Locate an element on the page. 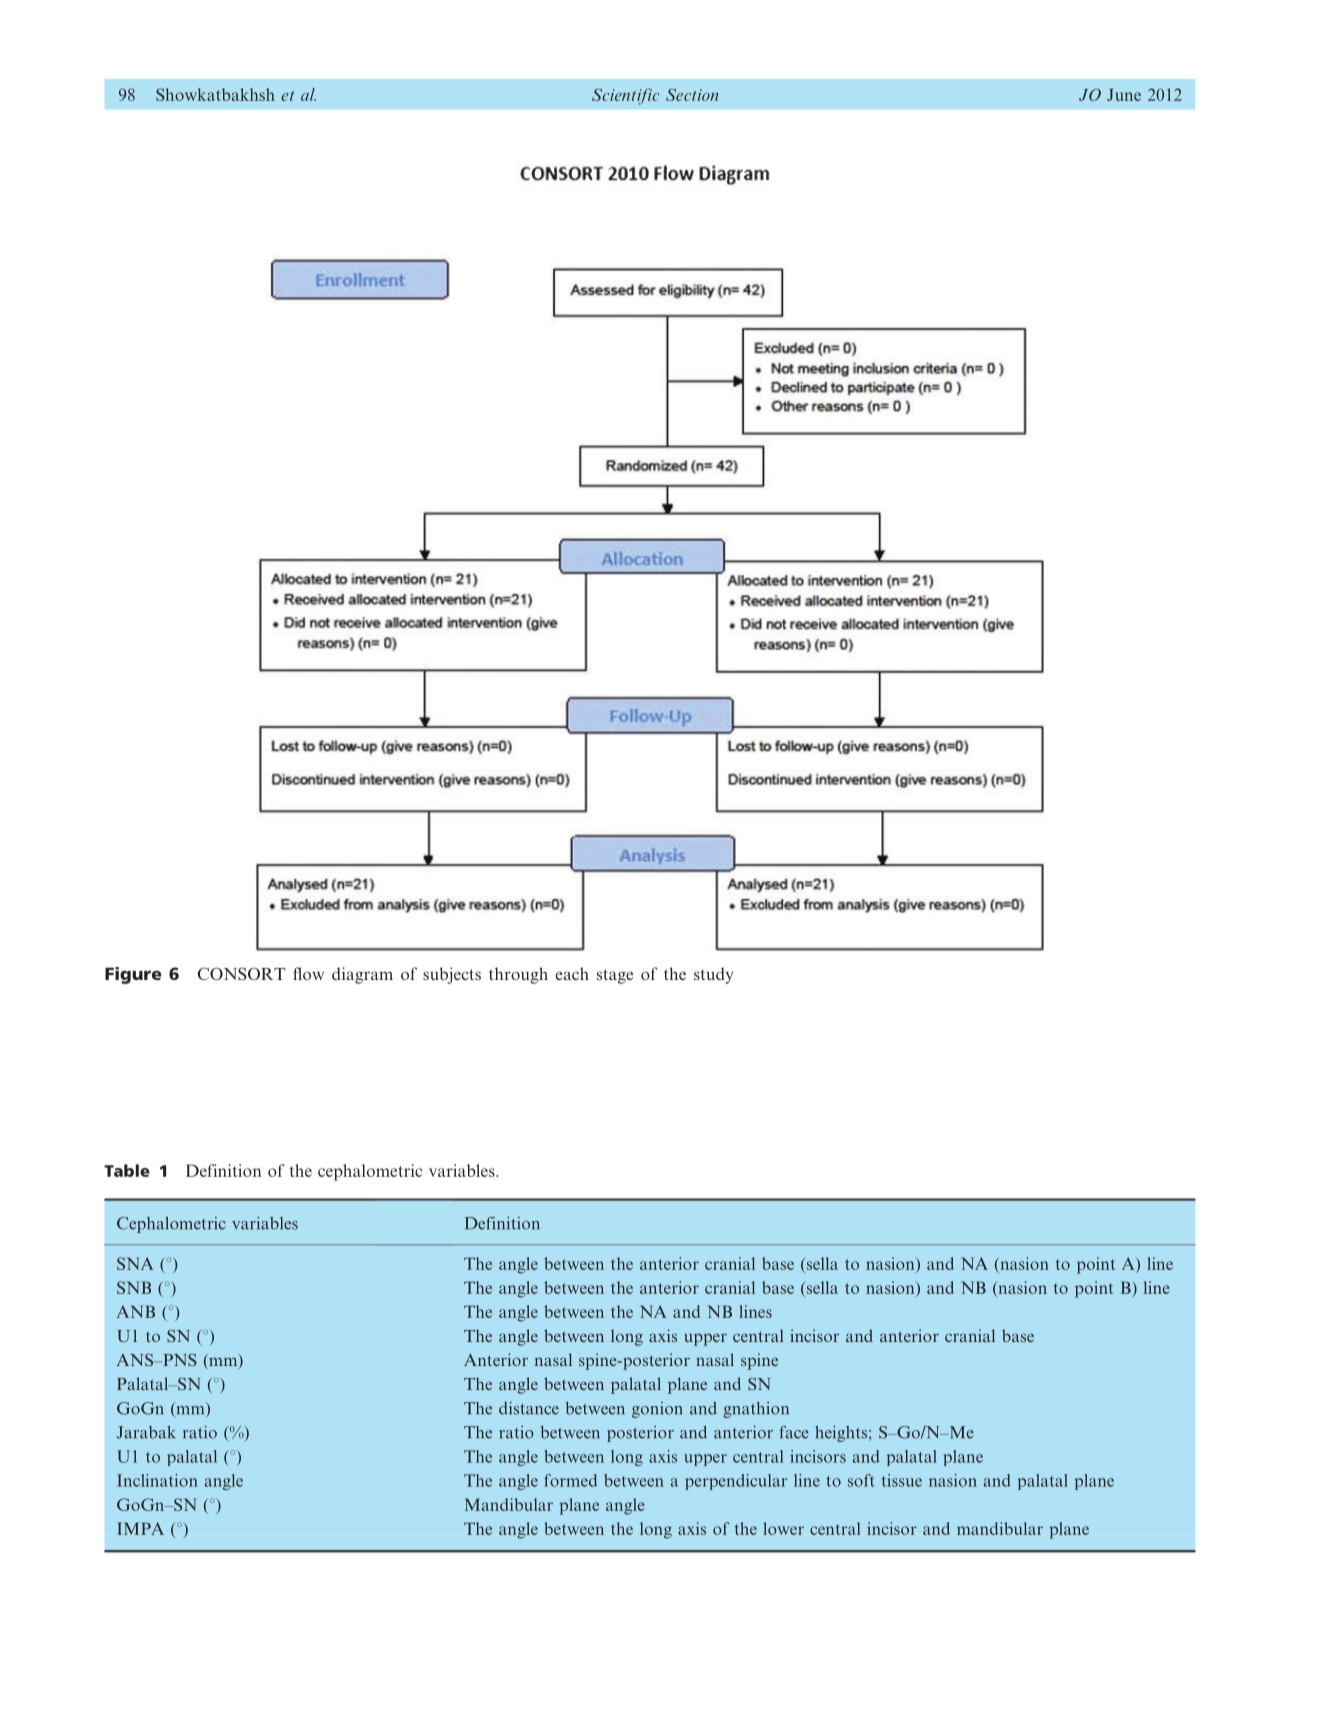 The height and width of the page is (1727, 1340). study is located at coordinates (713, 975).
